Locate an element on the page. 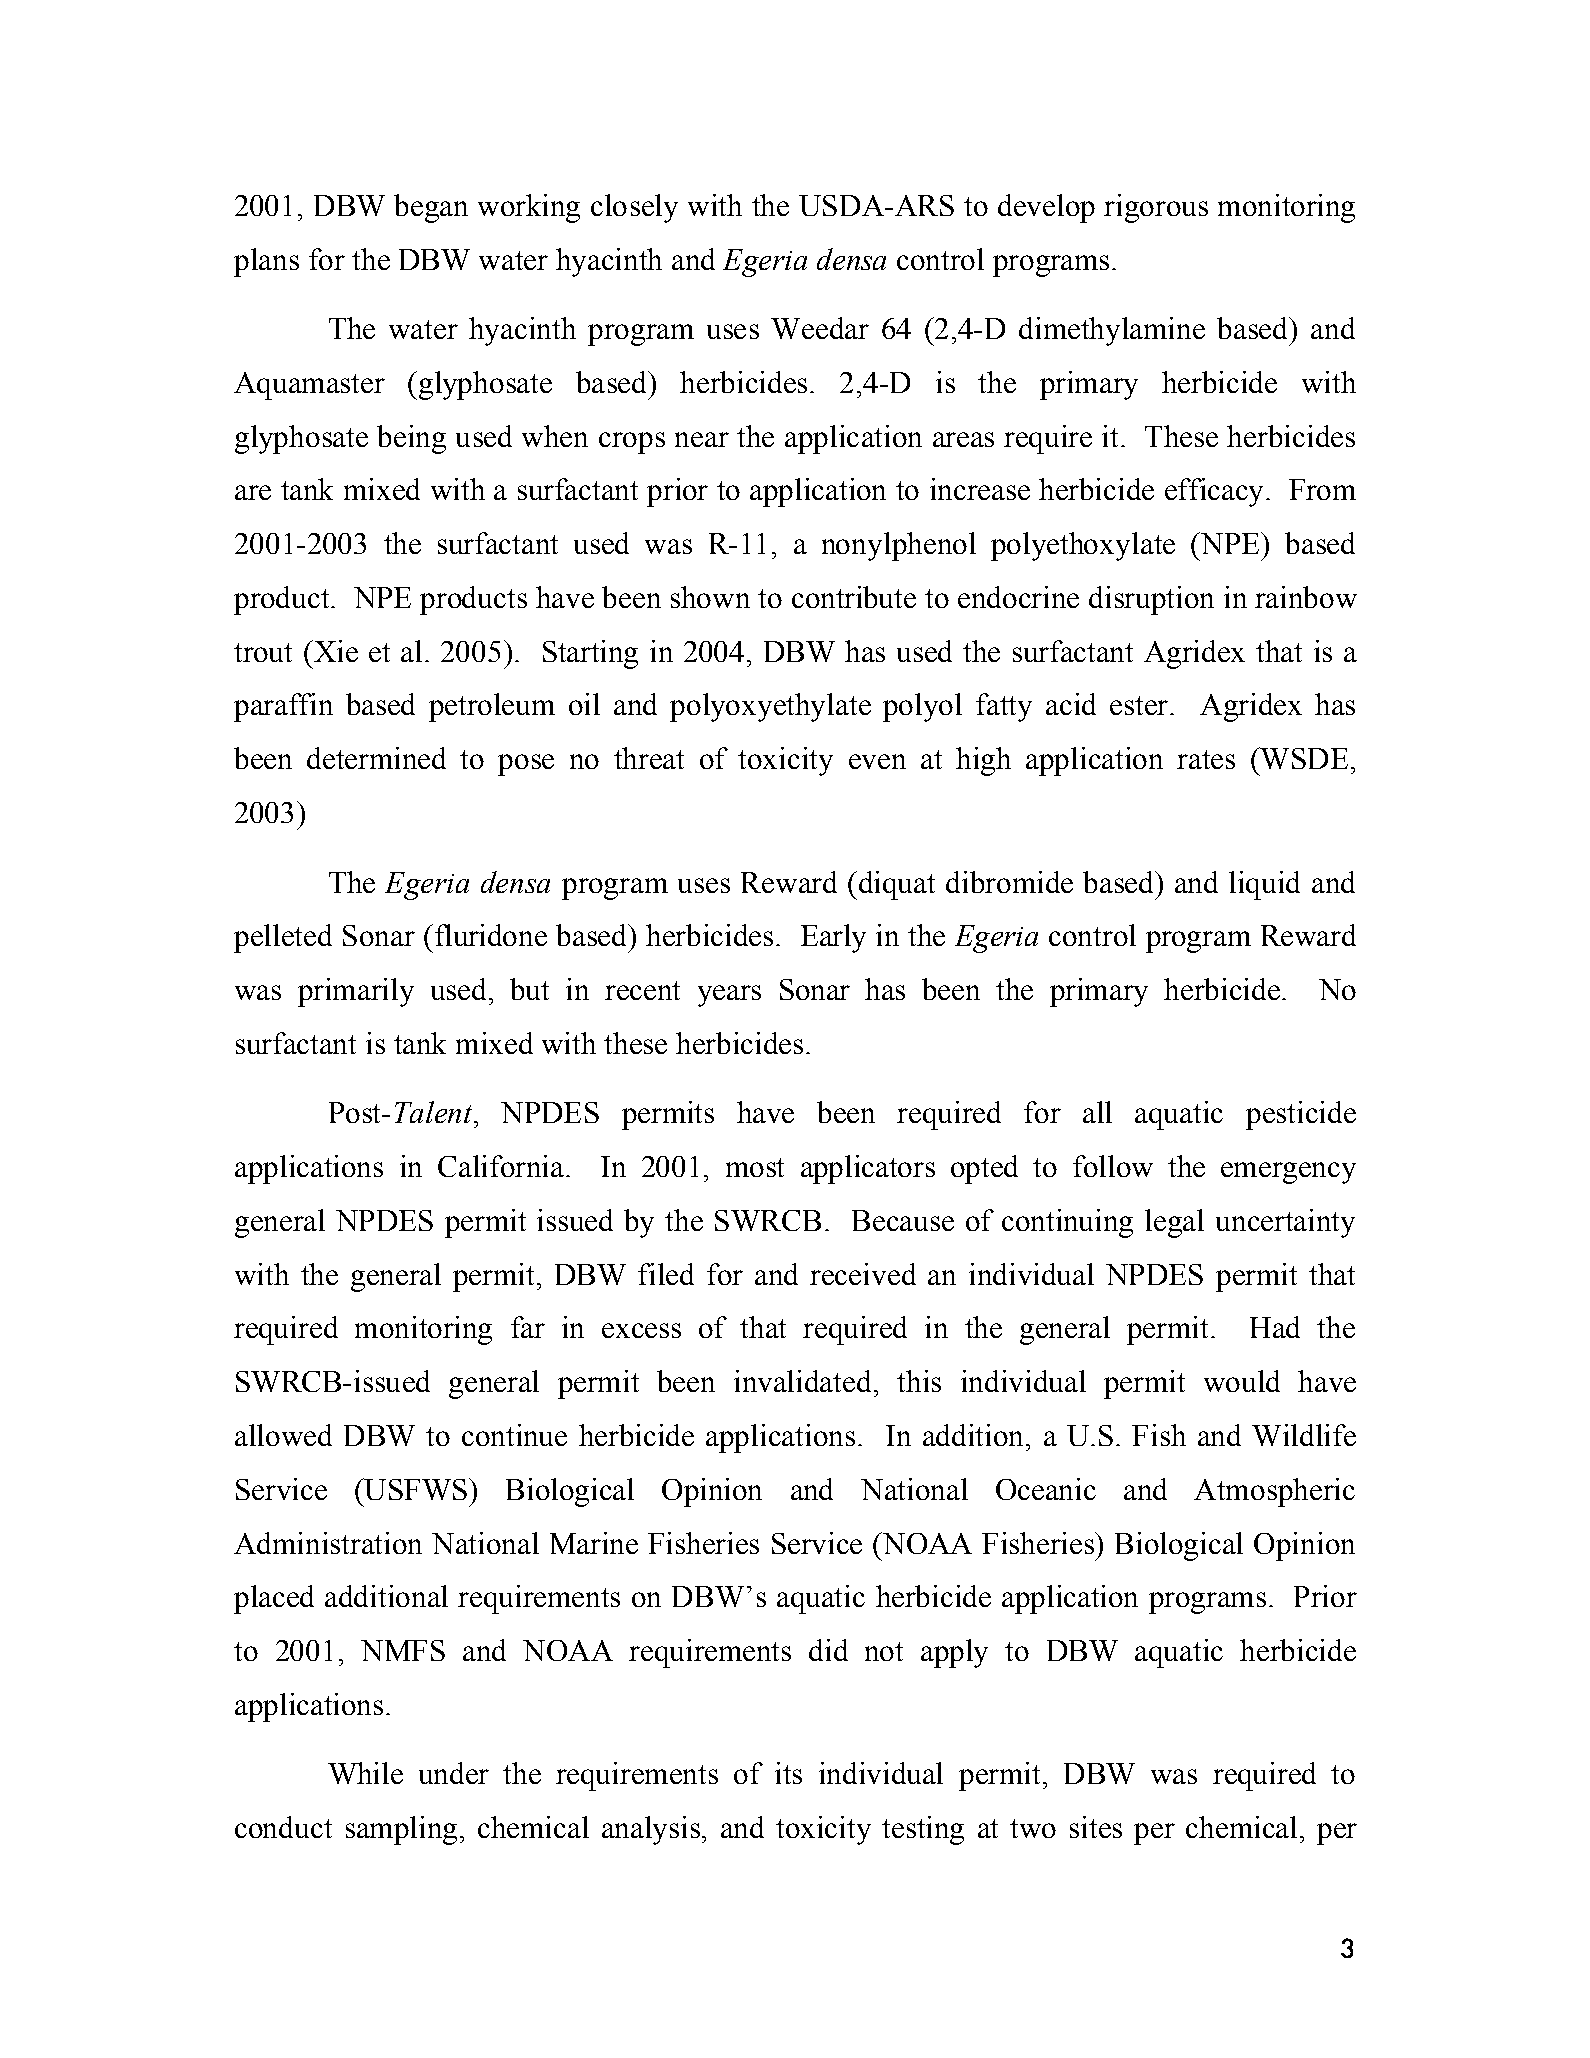  California is located at coordinates (501, 1166).
